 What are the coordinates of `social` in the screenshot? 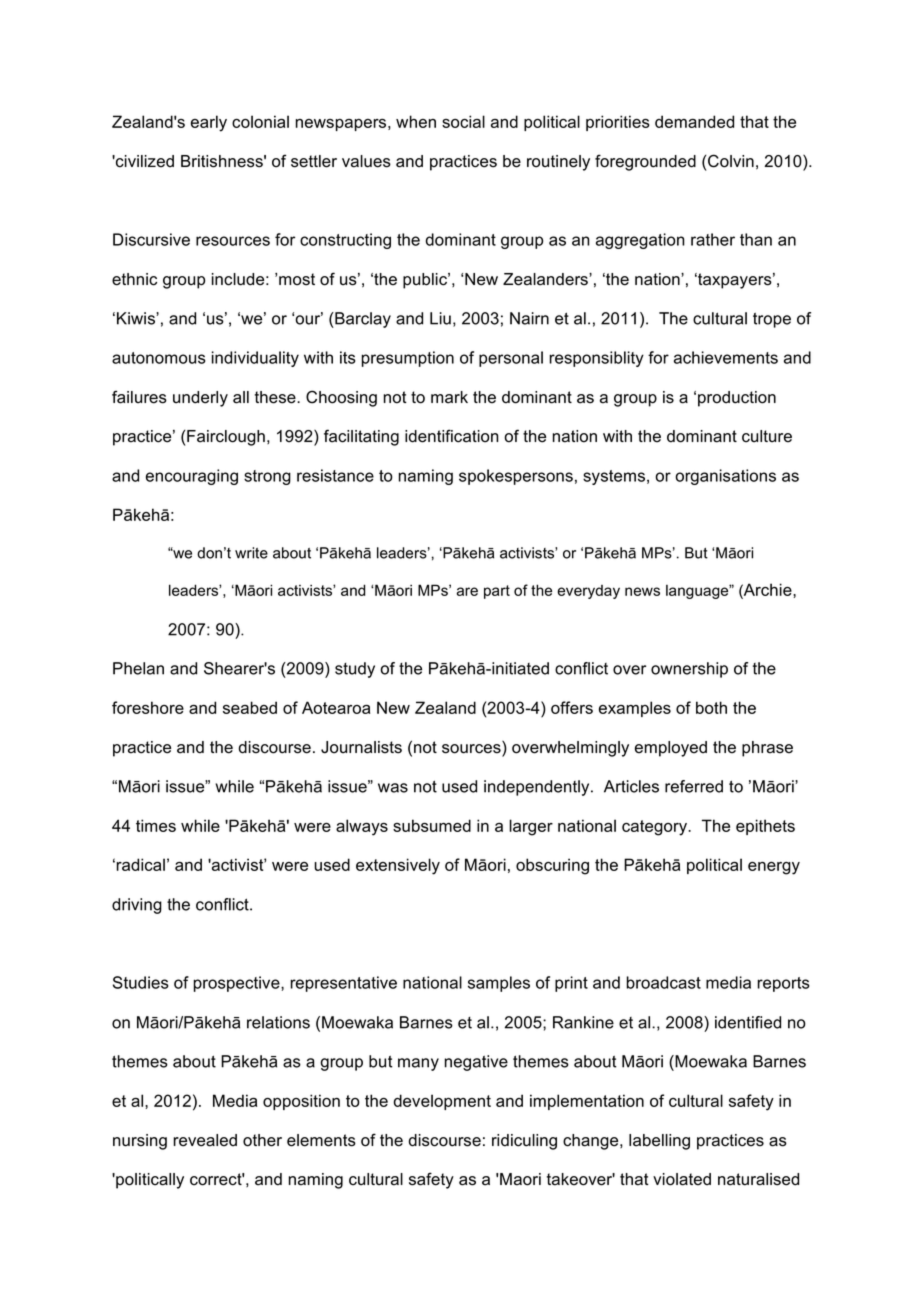 It's located at (463, 121).
